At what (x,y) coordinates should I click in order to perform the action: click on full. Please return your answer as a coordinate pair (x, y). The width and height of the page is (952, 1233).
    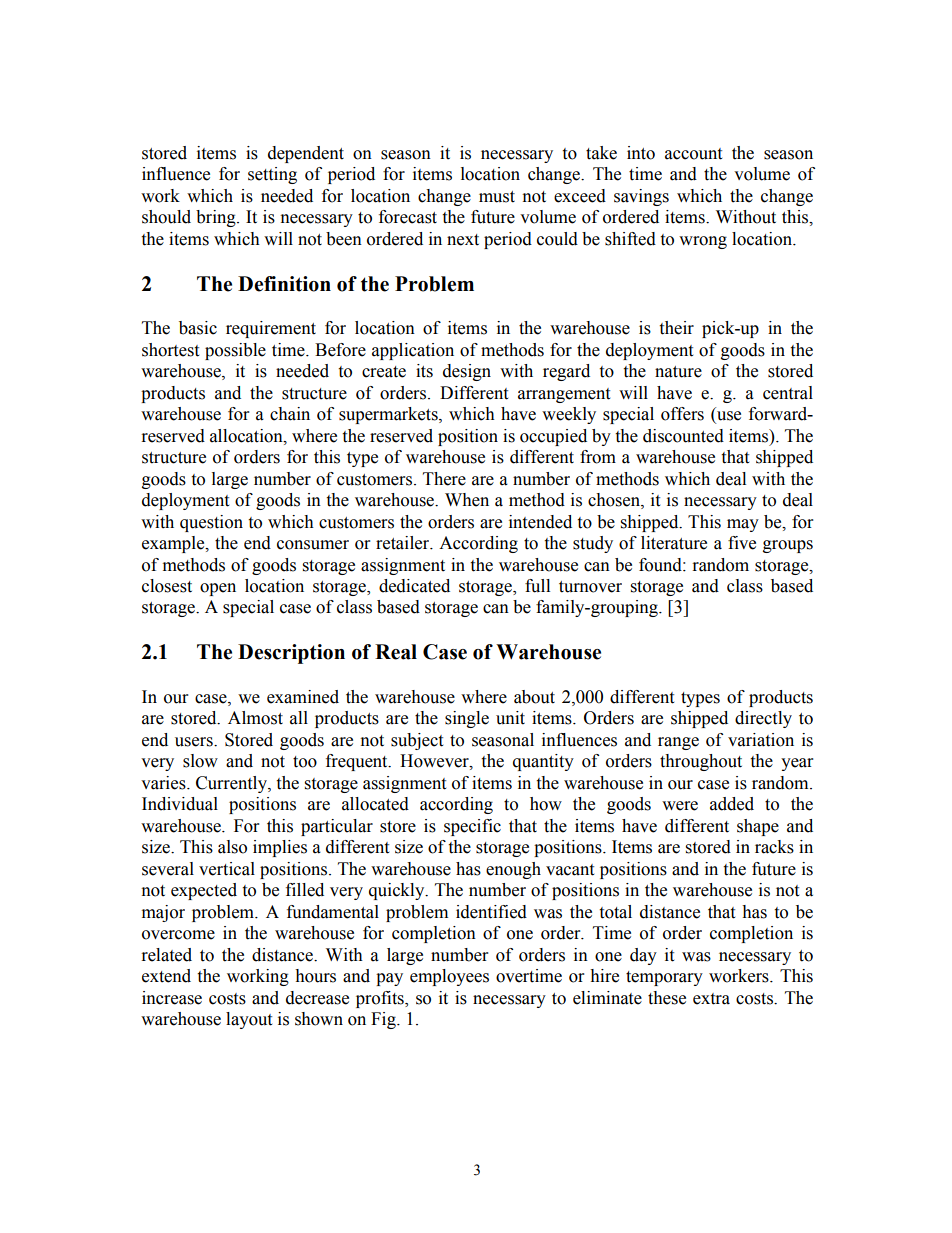
    Looking at the image, I should click on (537, 586).
